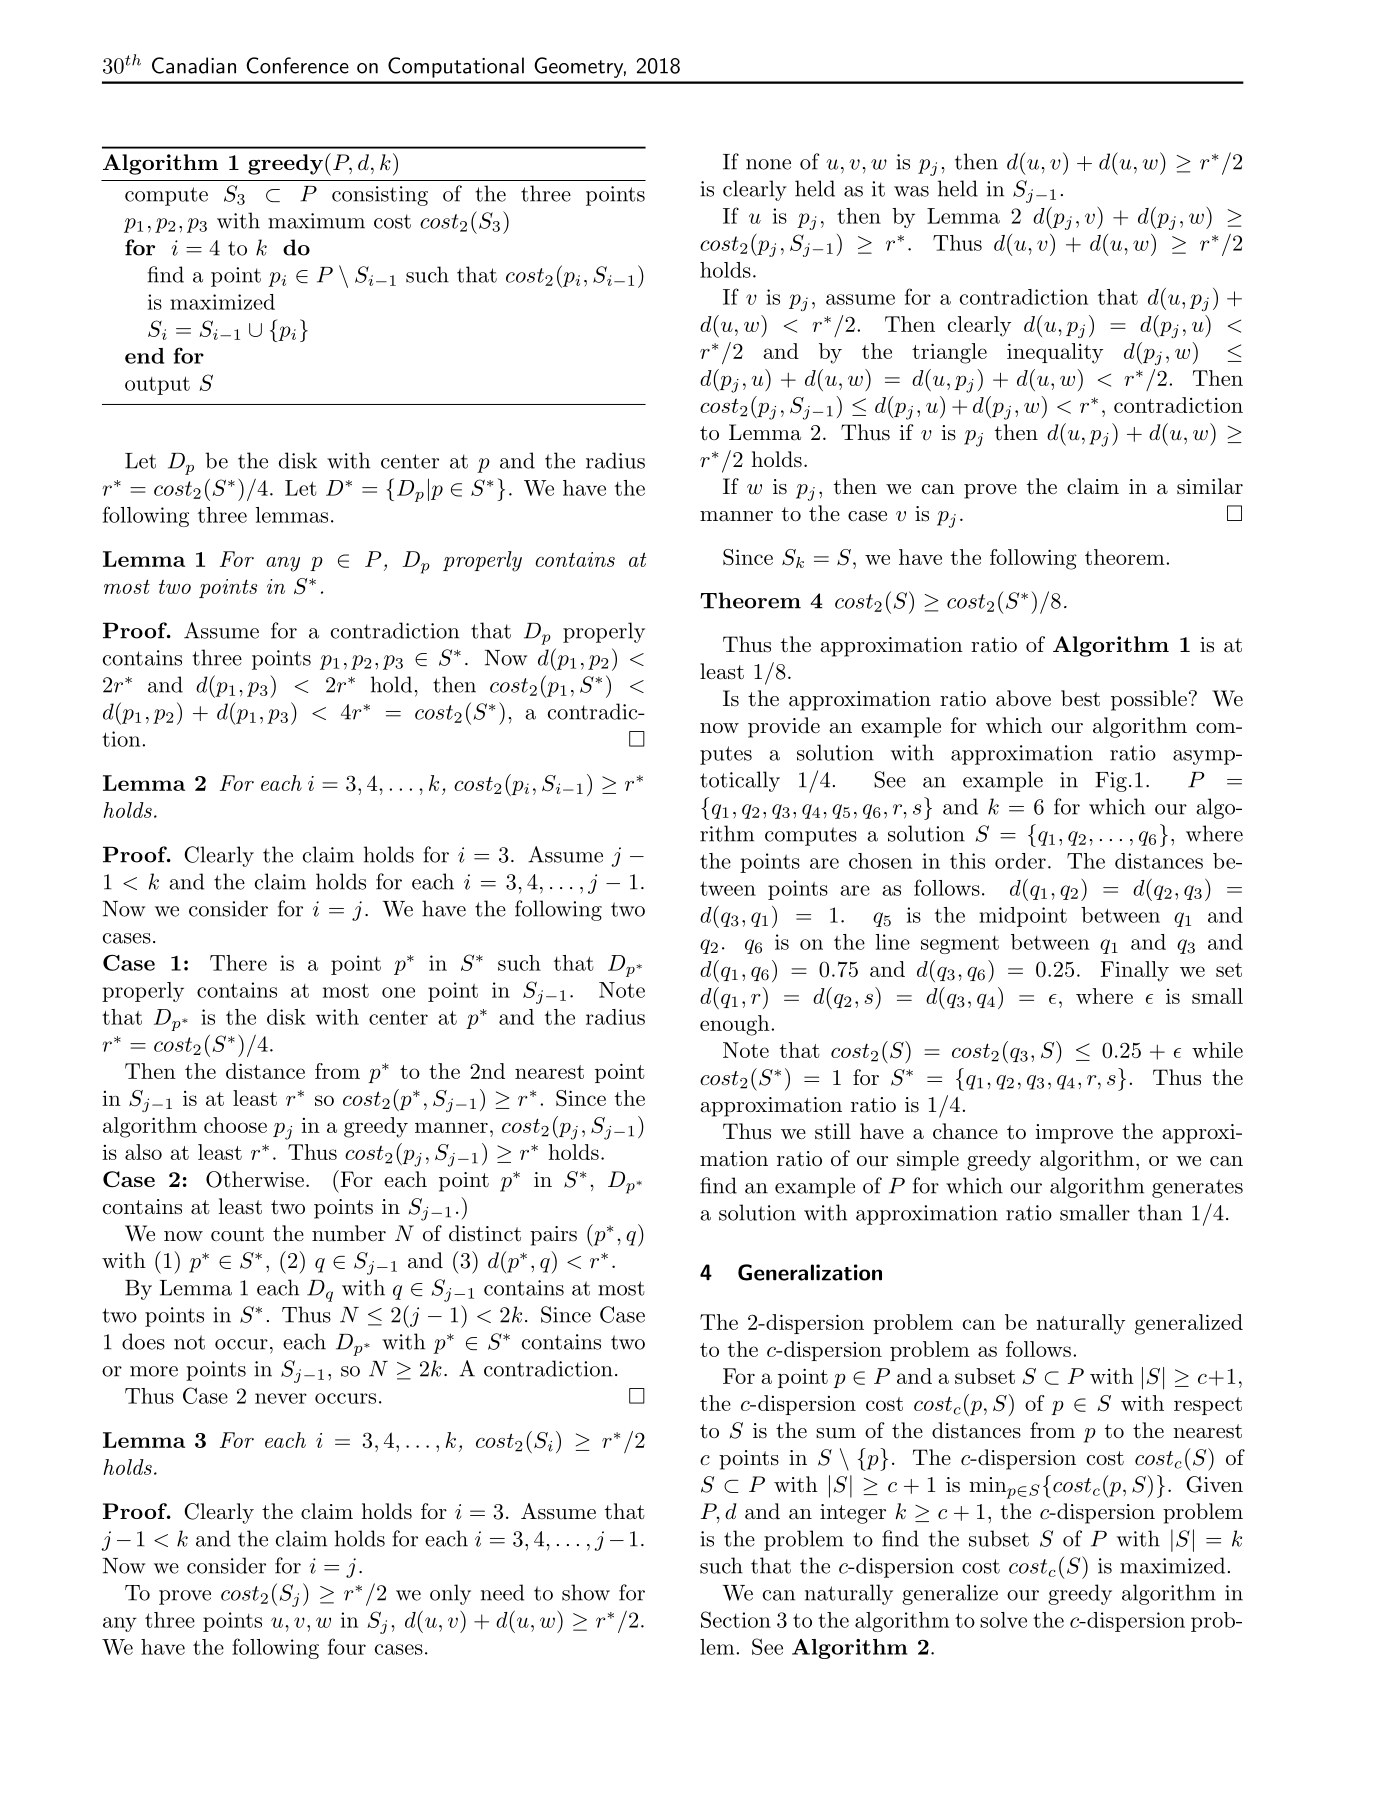 This screenshot has height=1793, width=1386. Describe the element at coordinates (1003, 1620) in the screenshot. I see `solve` at that location.
